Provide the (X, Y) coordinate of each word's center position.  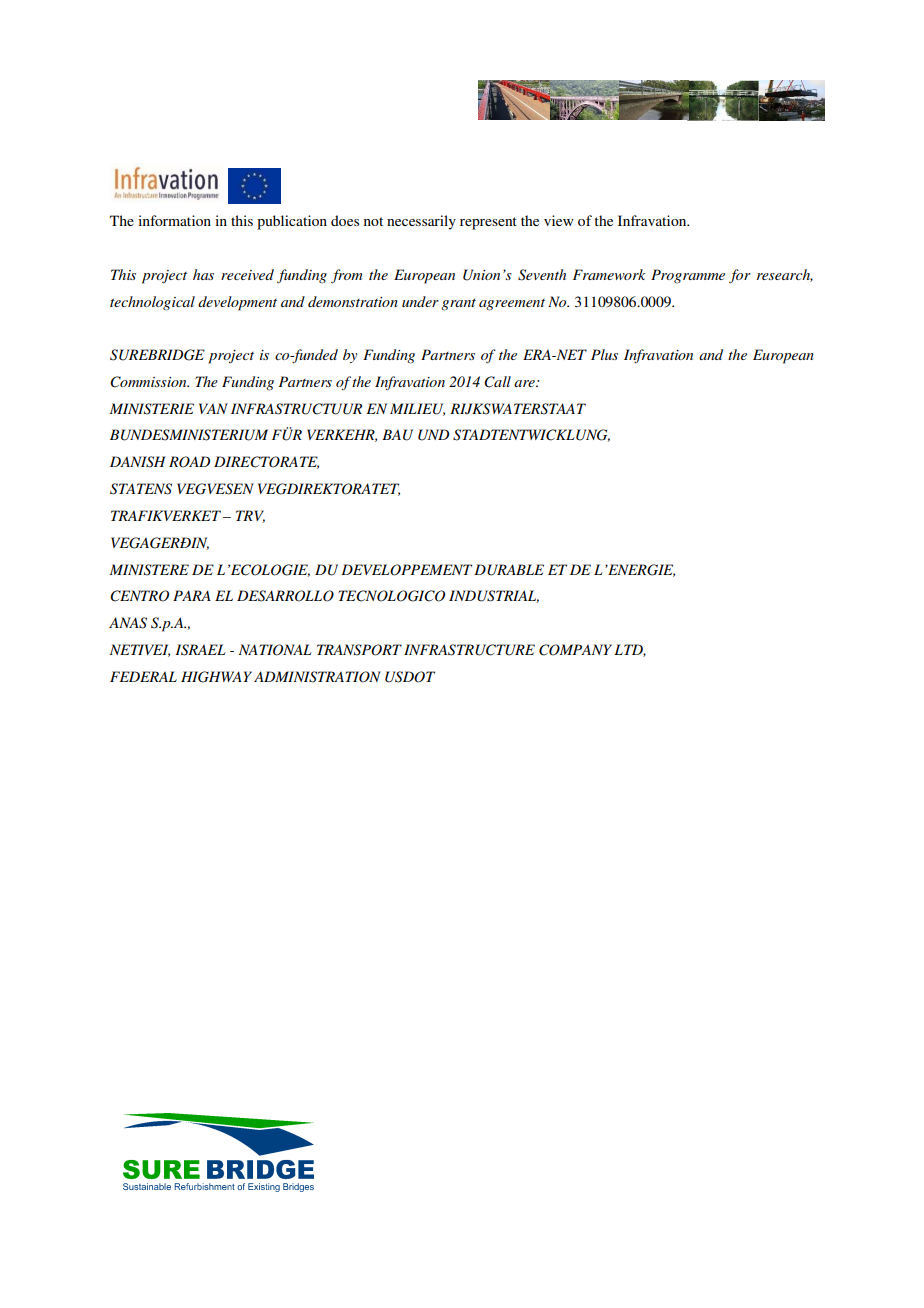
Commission (149, 382)
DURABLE (509, 570)
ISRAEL (200, 650)
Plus (604, 354)
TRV (250, 516)
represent (488, 223)
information (174, 220)
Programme (688, 276)
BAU (397, 435)
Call (497, 382)
